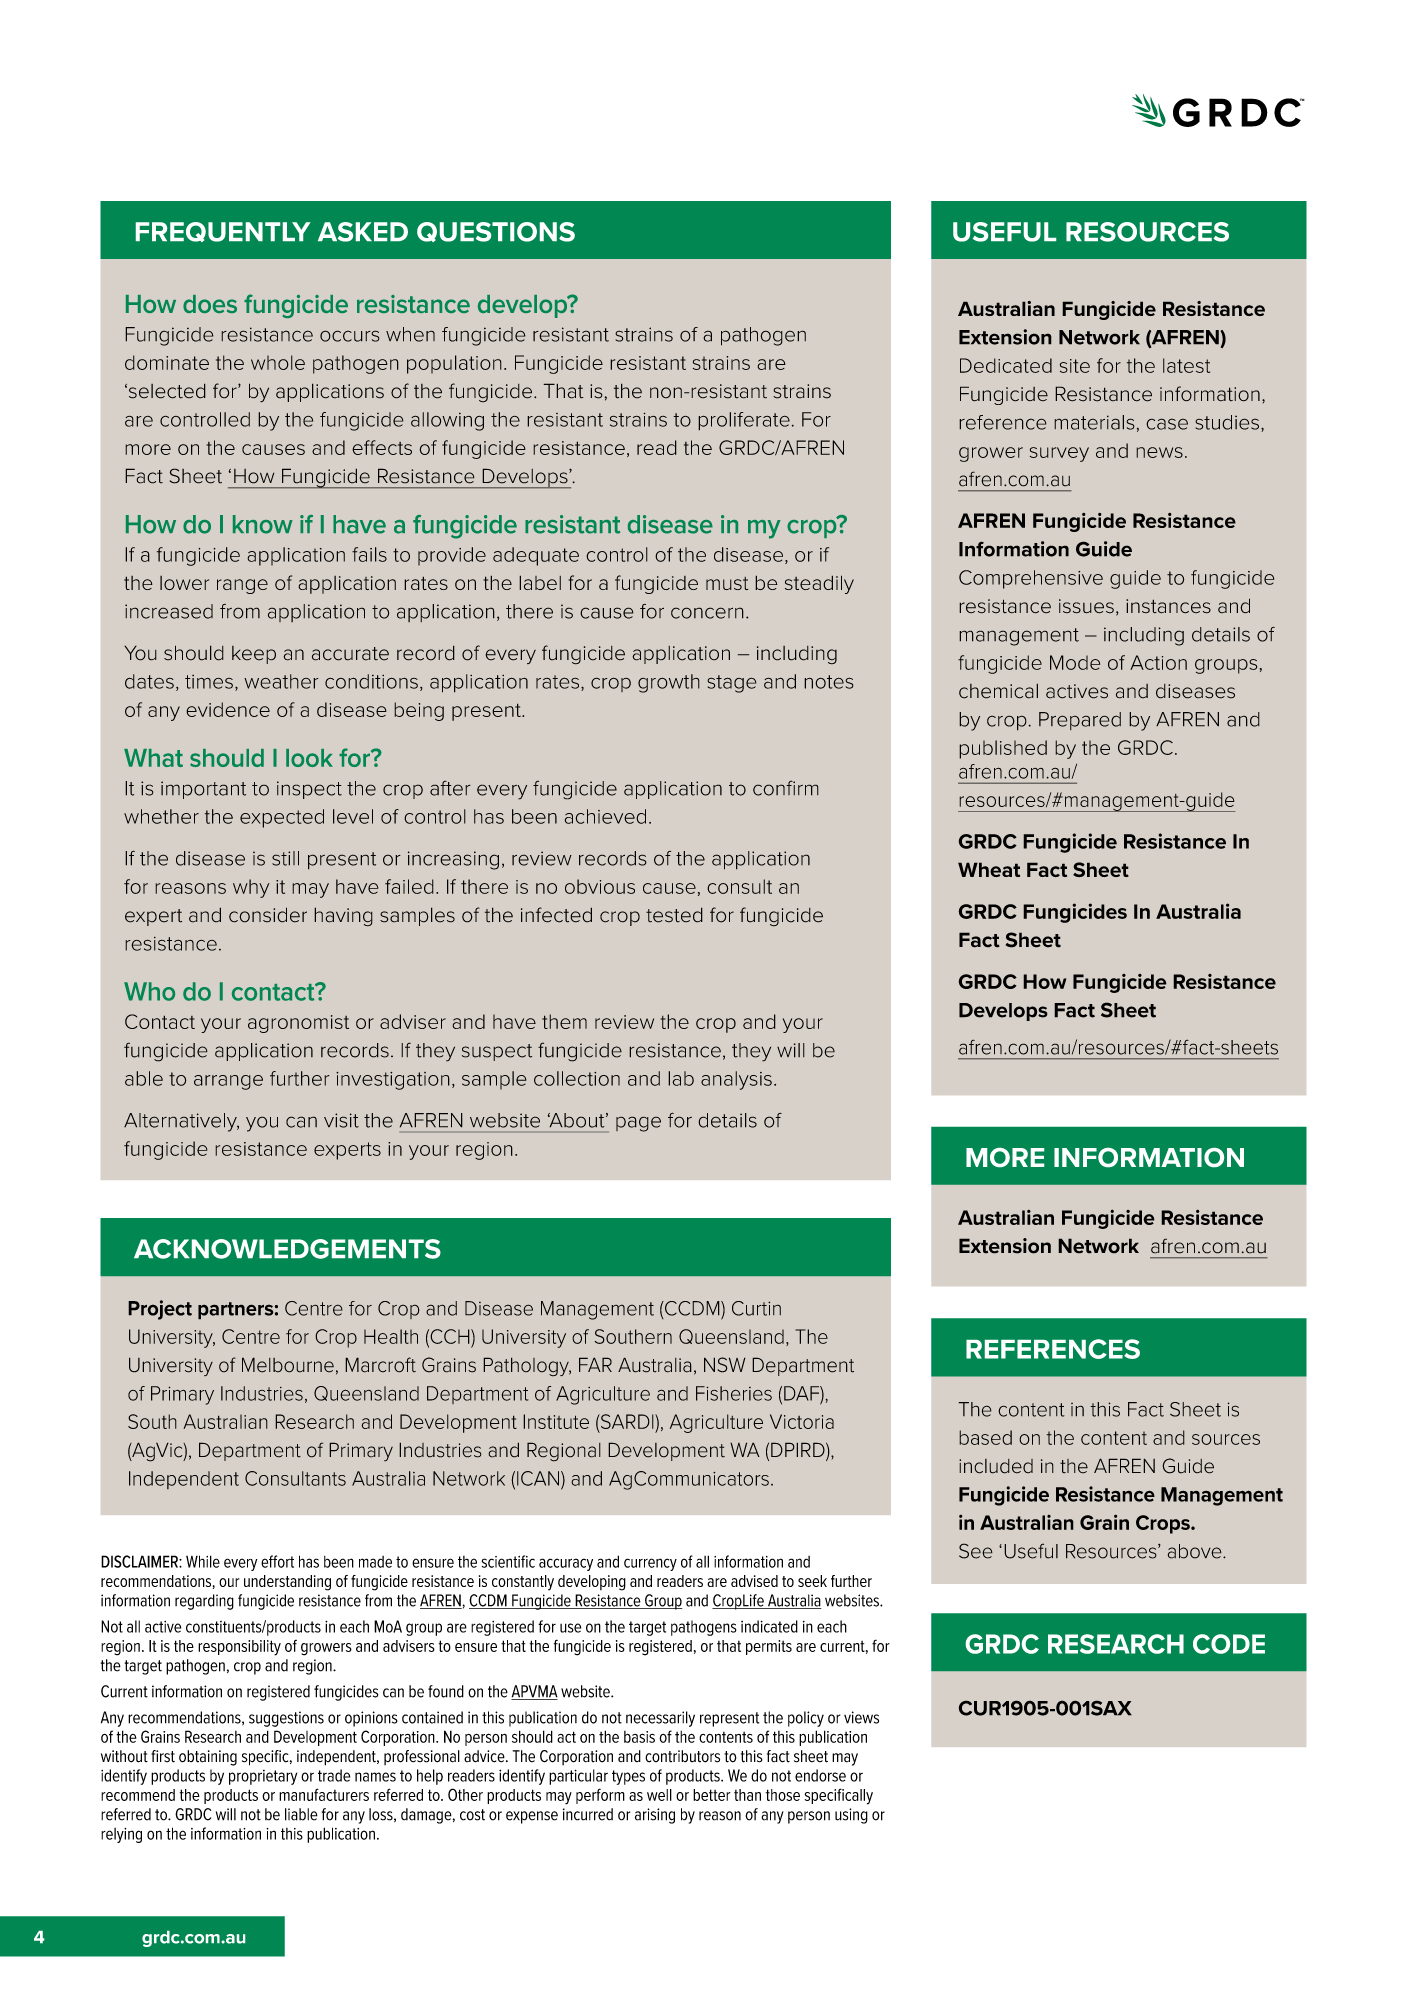 The height and width of the screenshot is (1990, 1407). Describe the element at coordinates (341, 1120) in the screenshot. I see `visit` at that location.
